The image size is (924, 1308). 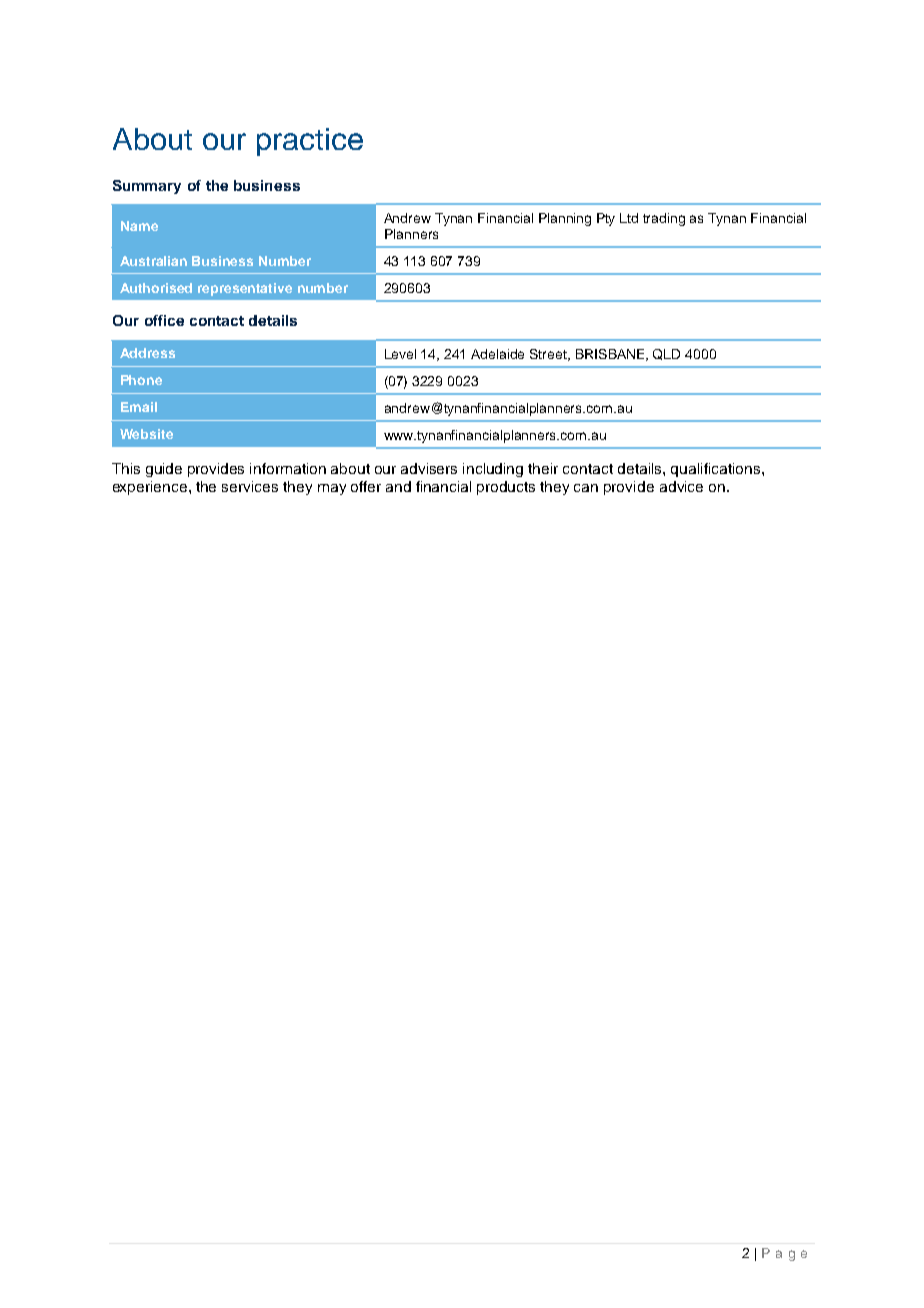 I want to click on Level, so click(x=400, y=354).
